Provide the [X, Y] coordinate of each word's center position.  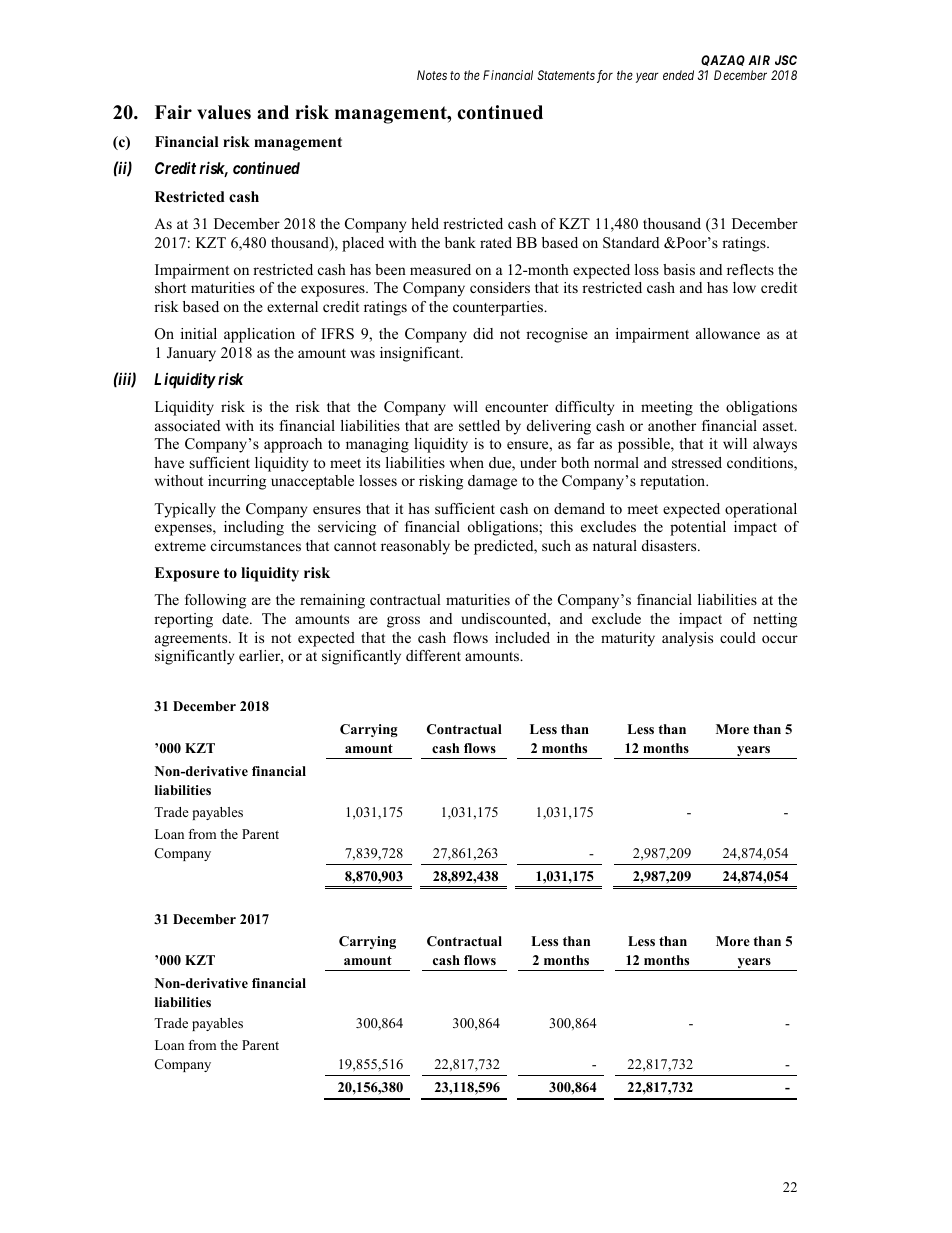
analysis [687, 639]
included [522, 637]
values [224, 112]
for [605, 76]
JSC [786, 60]
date [236, 618]
